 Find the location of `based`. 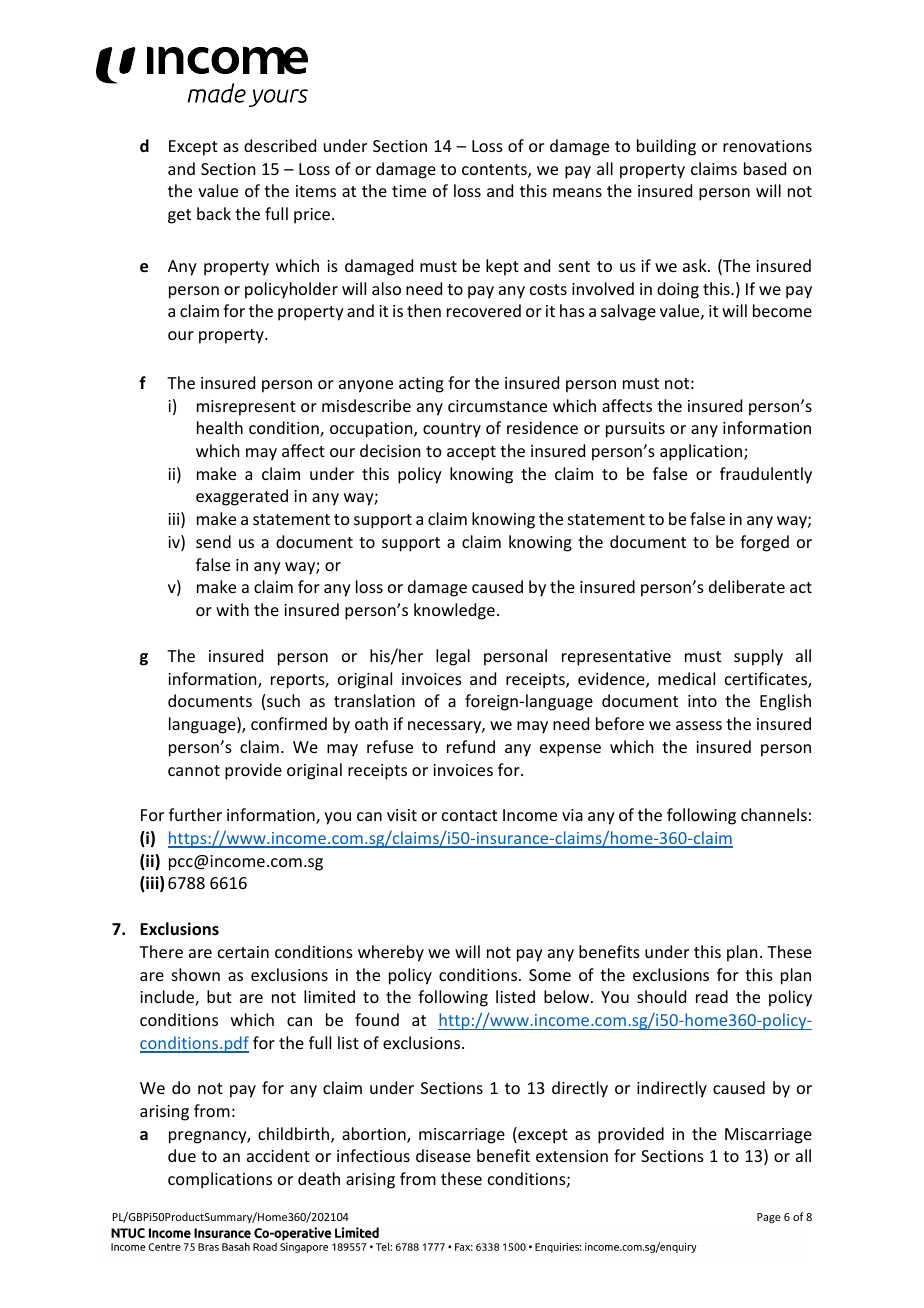

based is located at coordinates (765, 168).
